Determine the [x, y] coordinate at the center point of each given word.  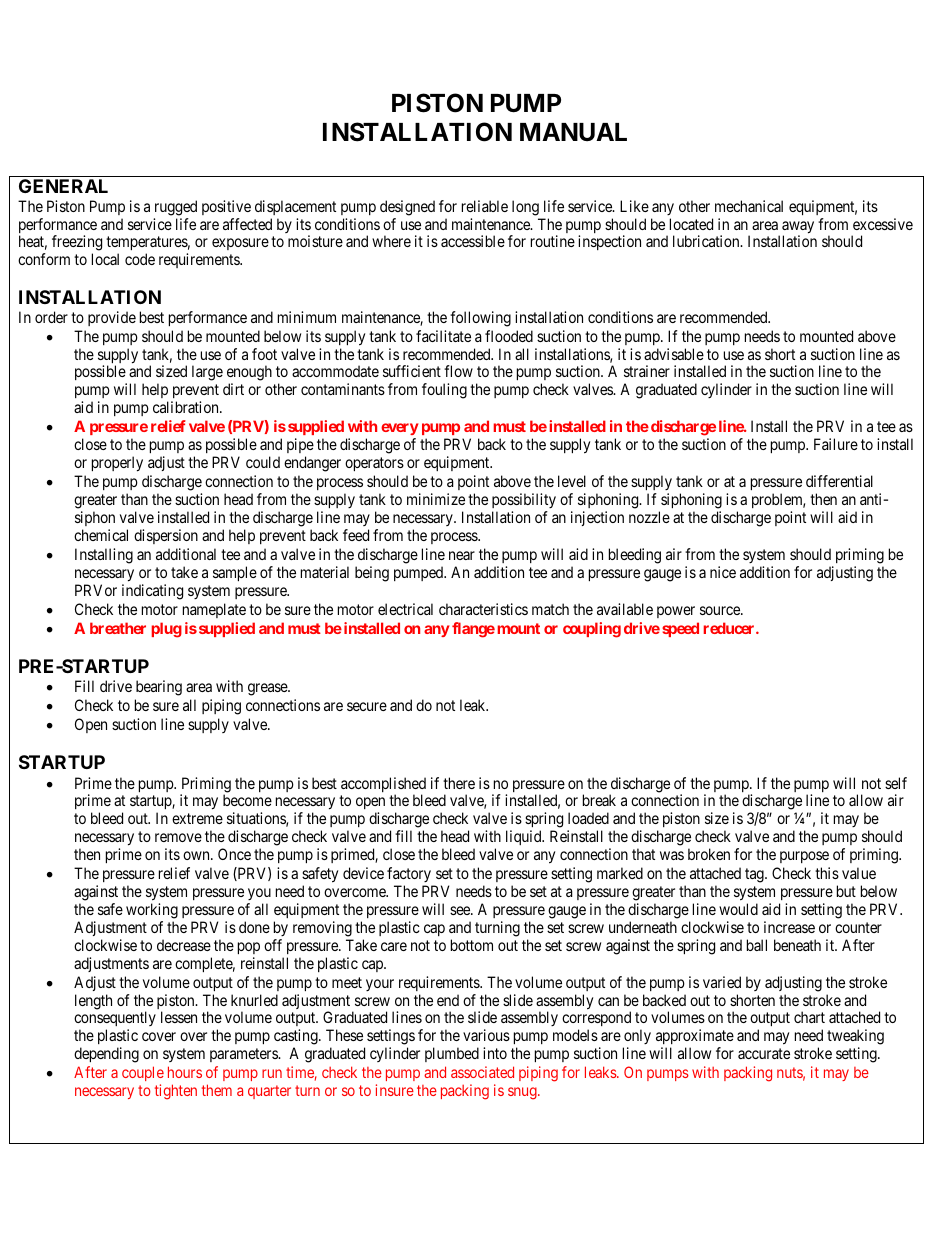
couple [143, 1075]
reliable [485, 206]
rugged [176, 208]
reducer [730, 628]
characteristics [483, 609]
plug [167, 630]
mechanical [749, 206]
